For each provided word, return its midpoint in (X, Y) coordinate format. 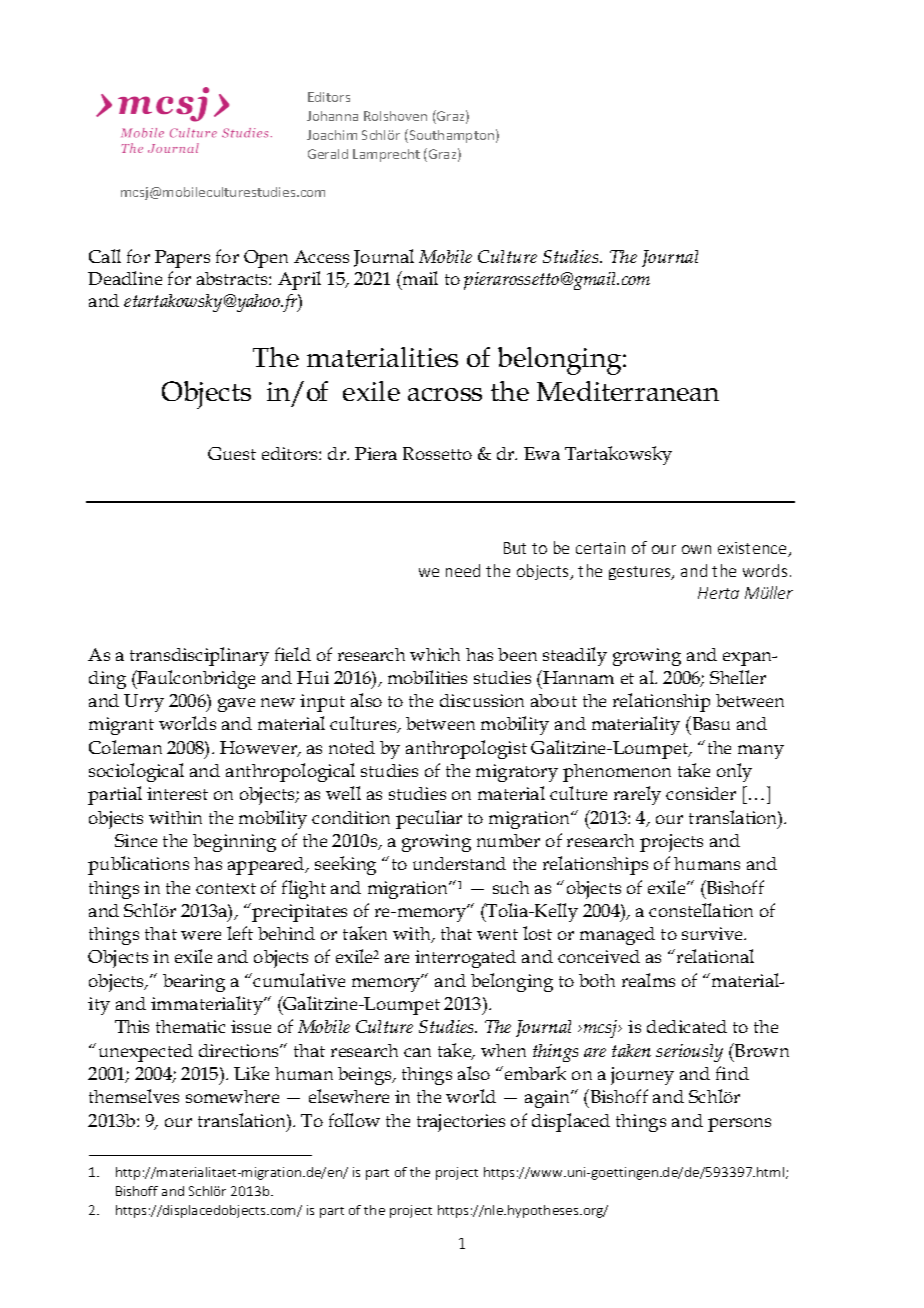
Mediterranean (628, 391)
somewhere (232, 1096)
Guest (232, 453)
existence (754, 549)
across (445, 394)
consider (701, 793)
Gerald (328, 154)
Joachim (332, 135)
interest (177, 793)
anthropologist (466, 749)
